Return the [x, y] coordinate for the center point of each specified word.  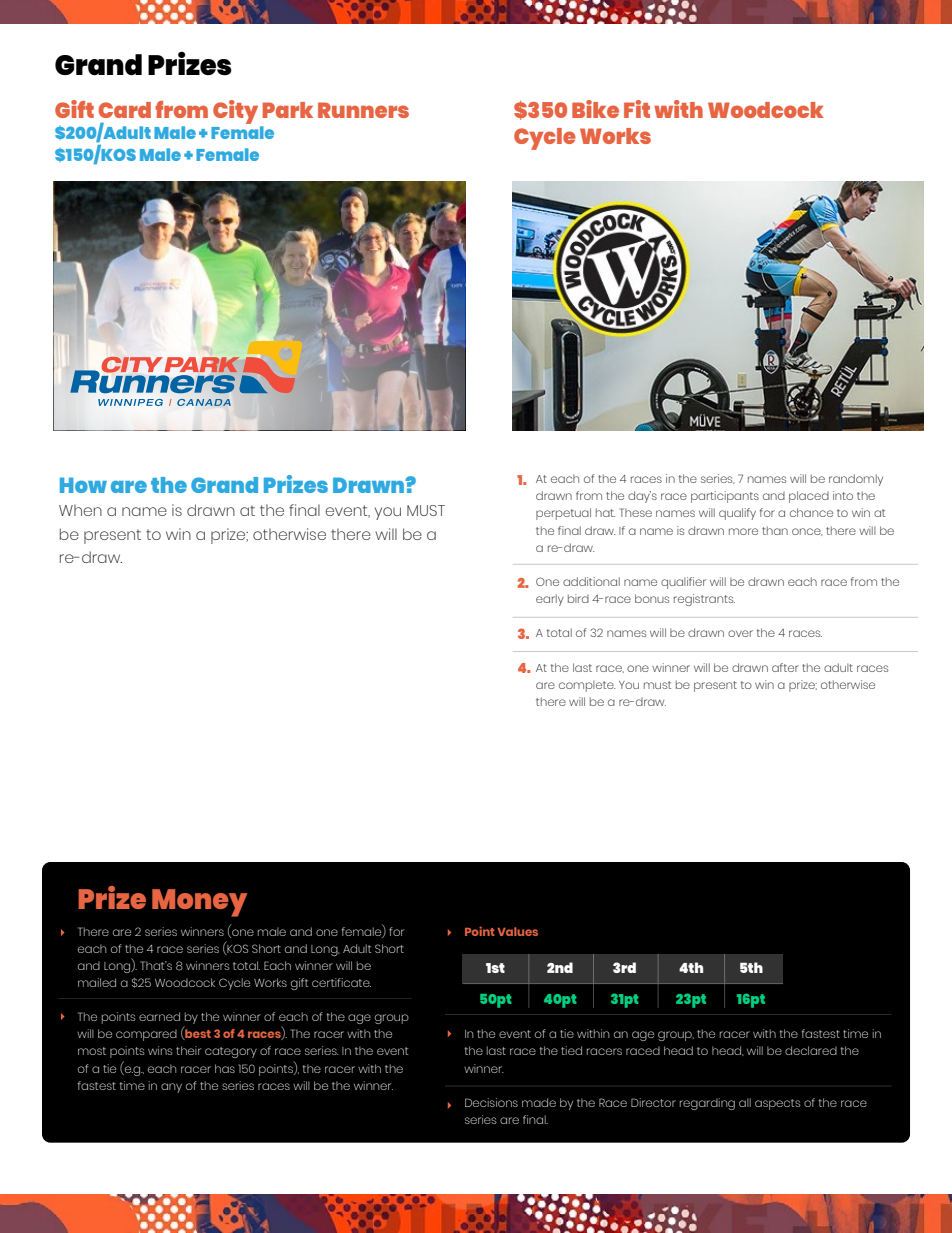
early [550, 600]
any [171, 1088]
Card [124, 110]
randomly [856, 480]
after [785, 667]
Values [517, 931]
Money [199, 903]
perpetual [563, 514]
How [83, 485]
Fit [637, 109]
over [740, 633]
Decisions [491, 1102]
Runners [363, 110]
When [80, 510]
